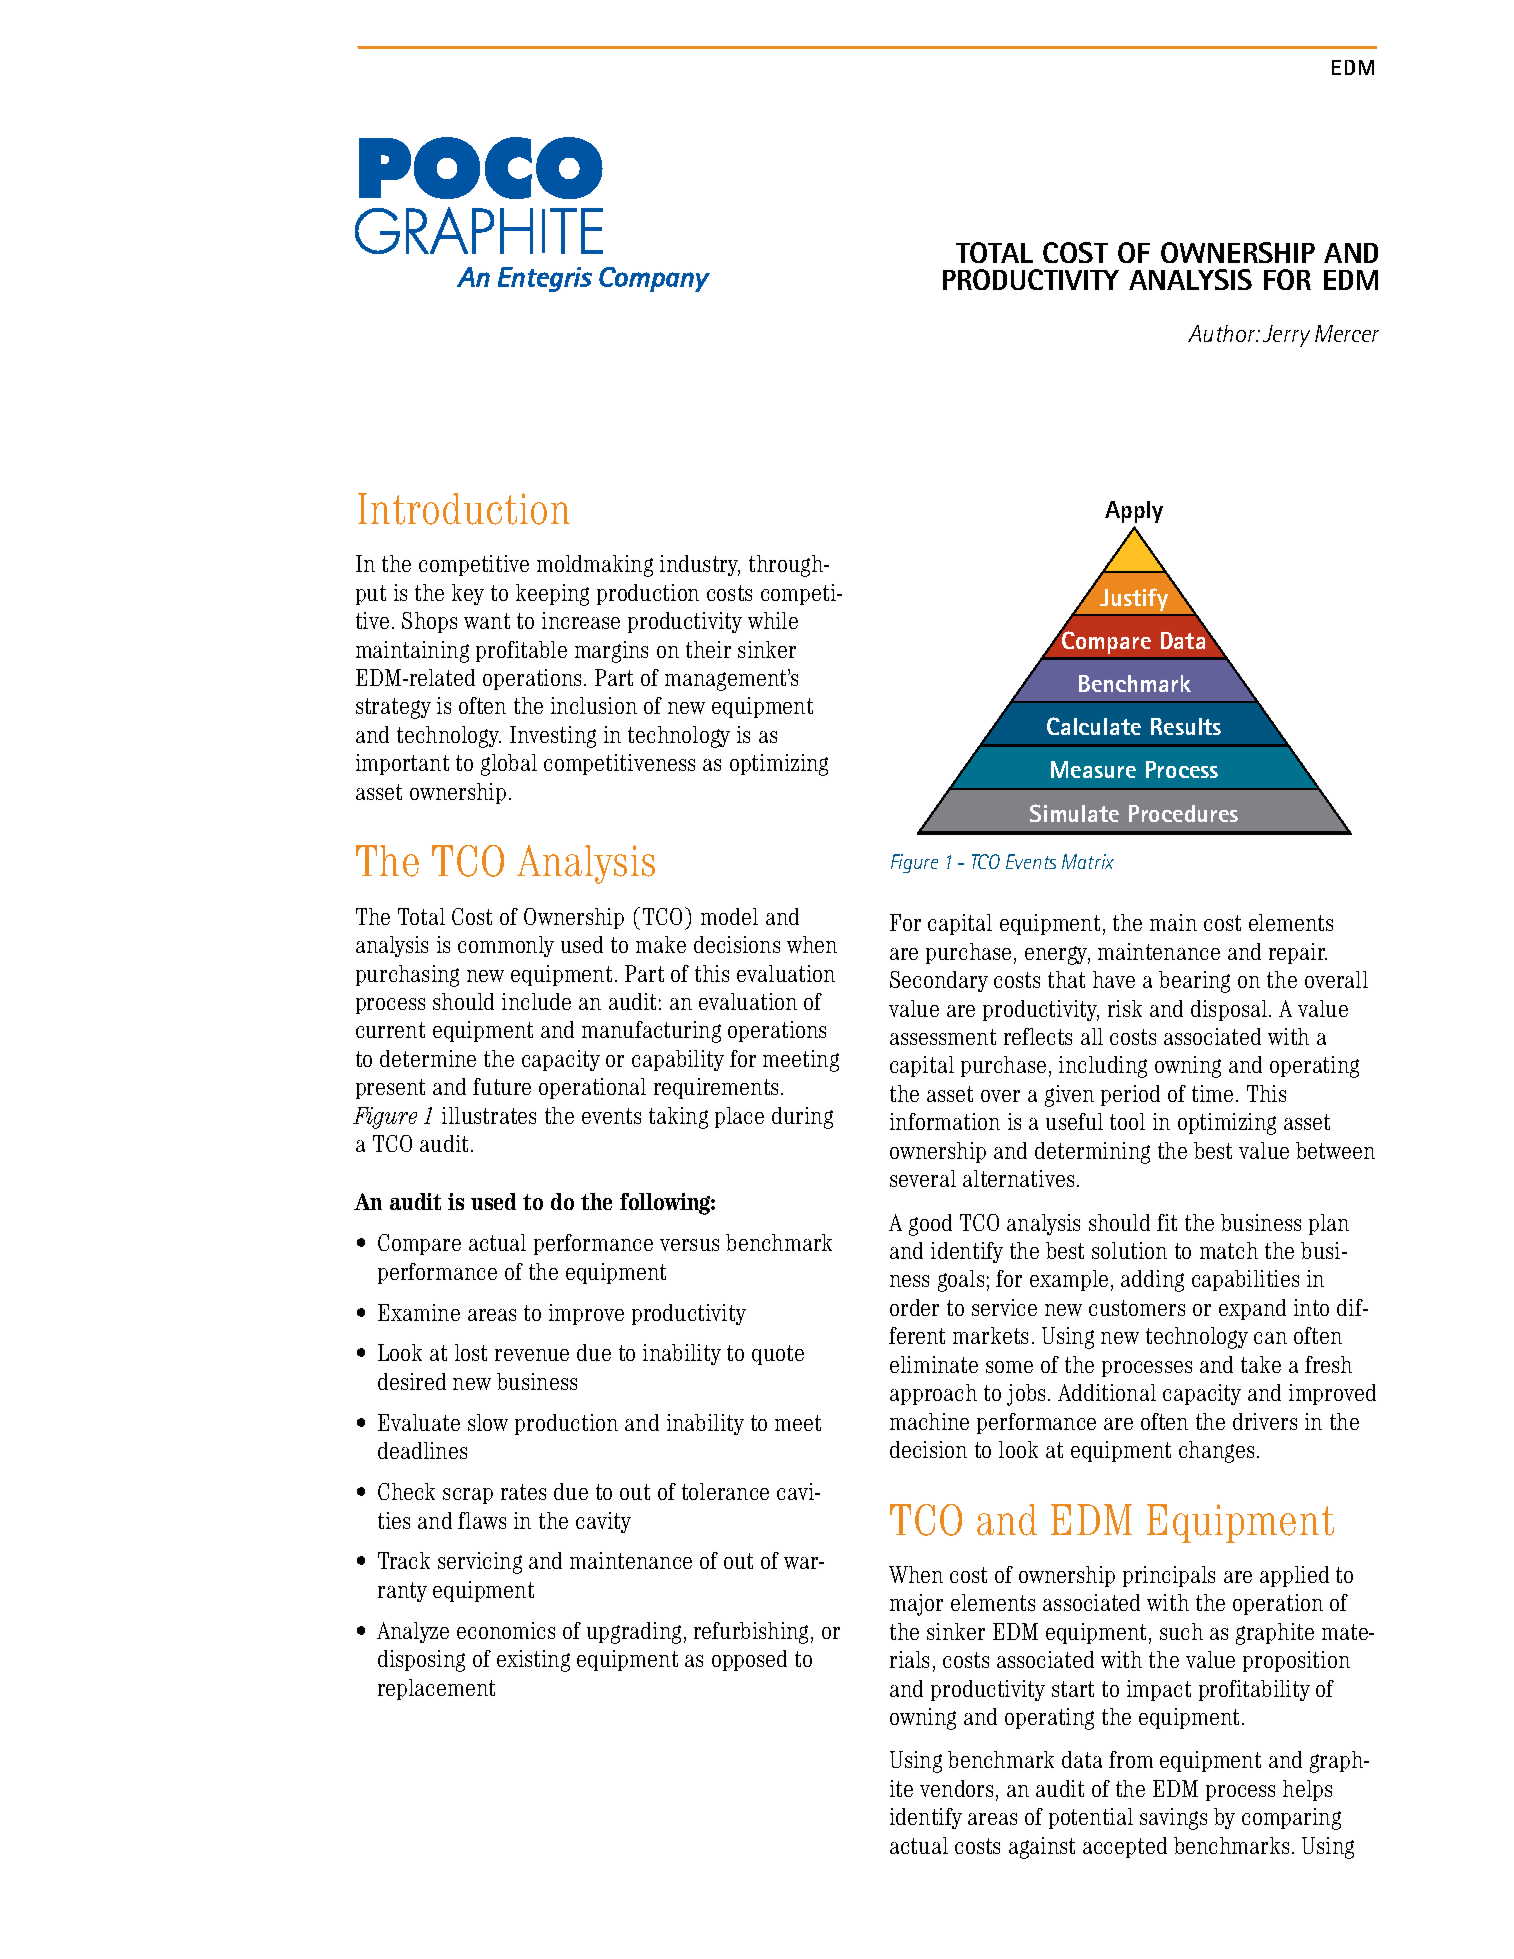 The image size is (1514, 1959). Describe the element at coordinates (533, 1661) in the document. I see `existing` at that location.
